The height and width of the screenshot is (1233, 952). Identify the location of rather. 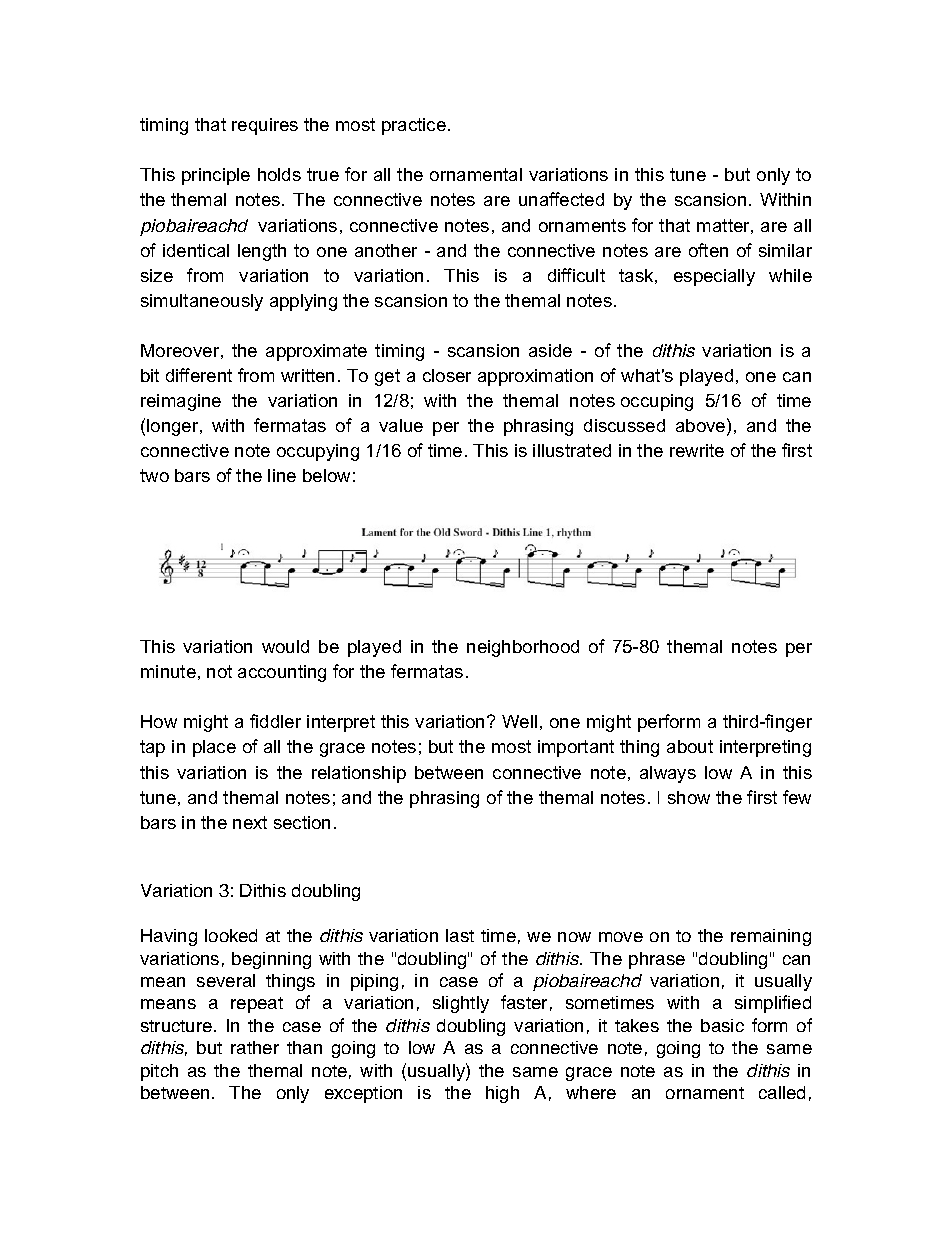
(255, 1047).
